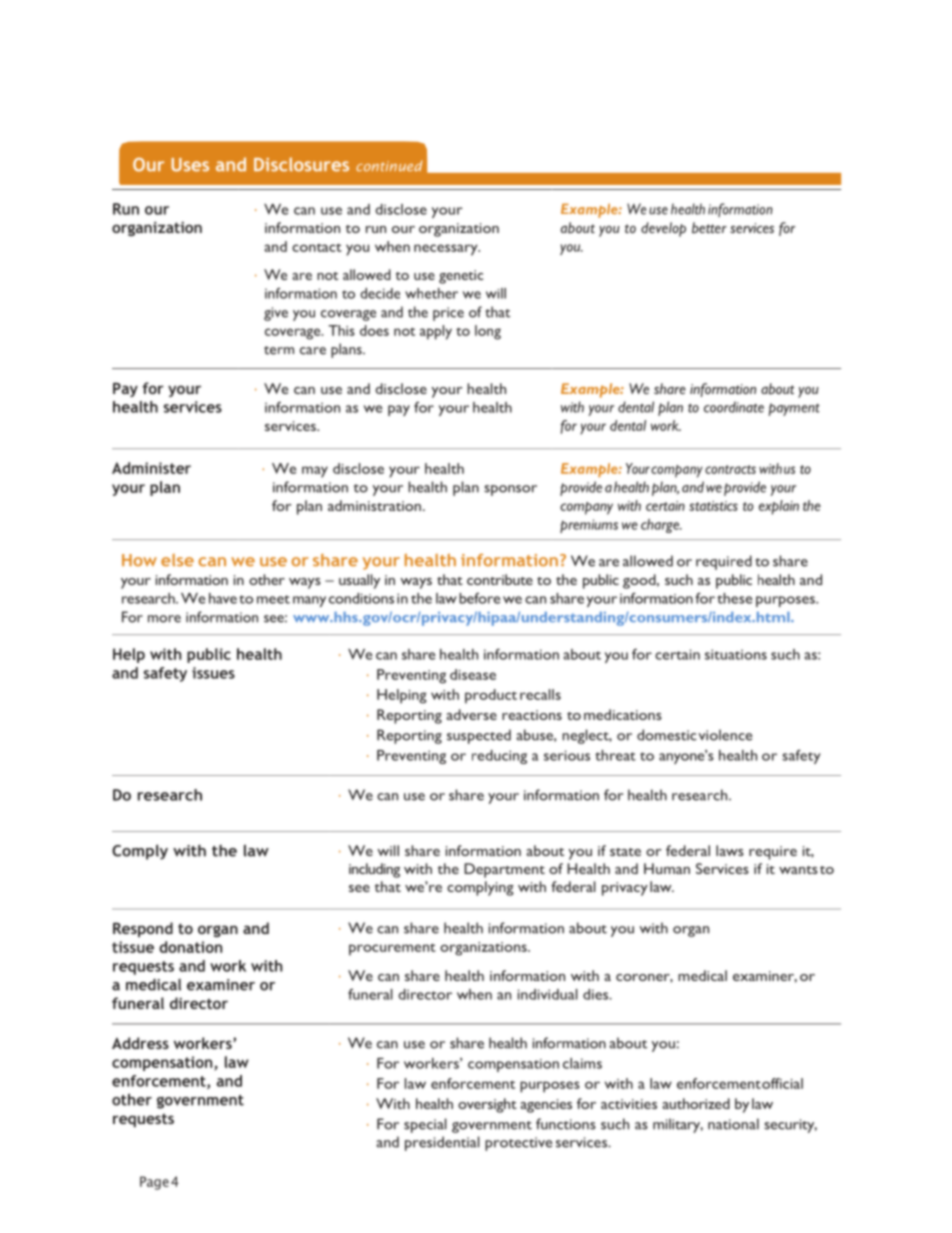 Image resolution: width=952 pixels, height=1233 pixels. I want to click on Department, so click(504, 870).
